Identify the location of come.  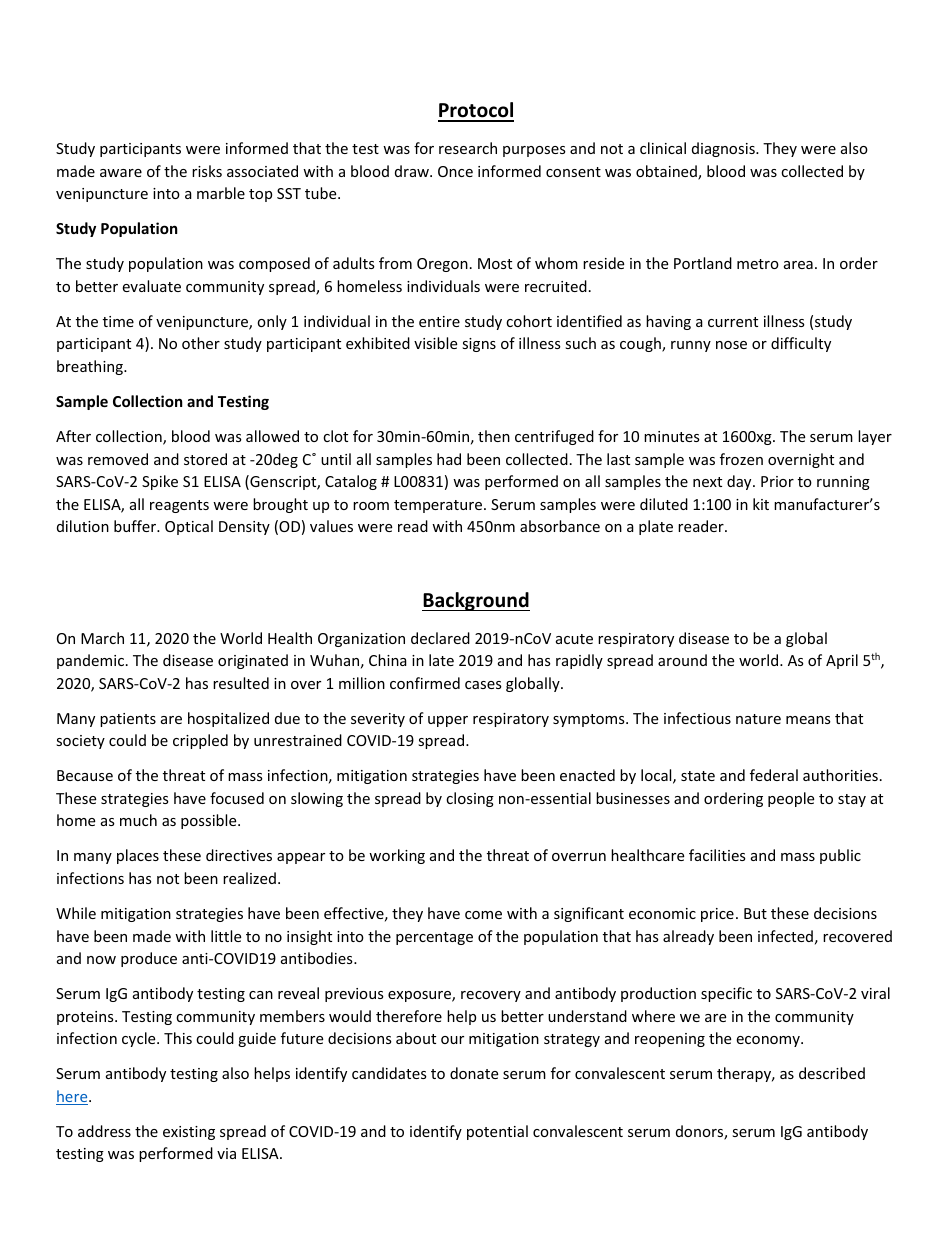
(483, 915).
